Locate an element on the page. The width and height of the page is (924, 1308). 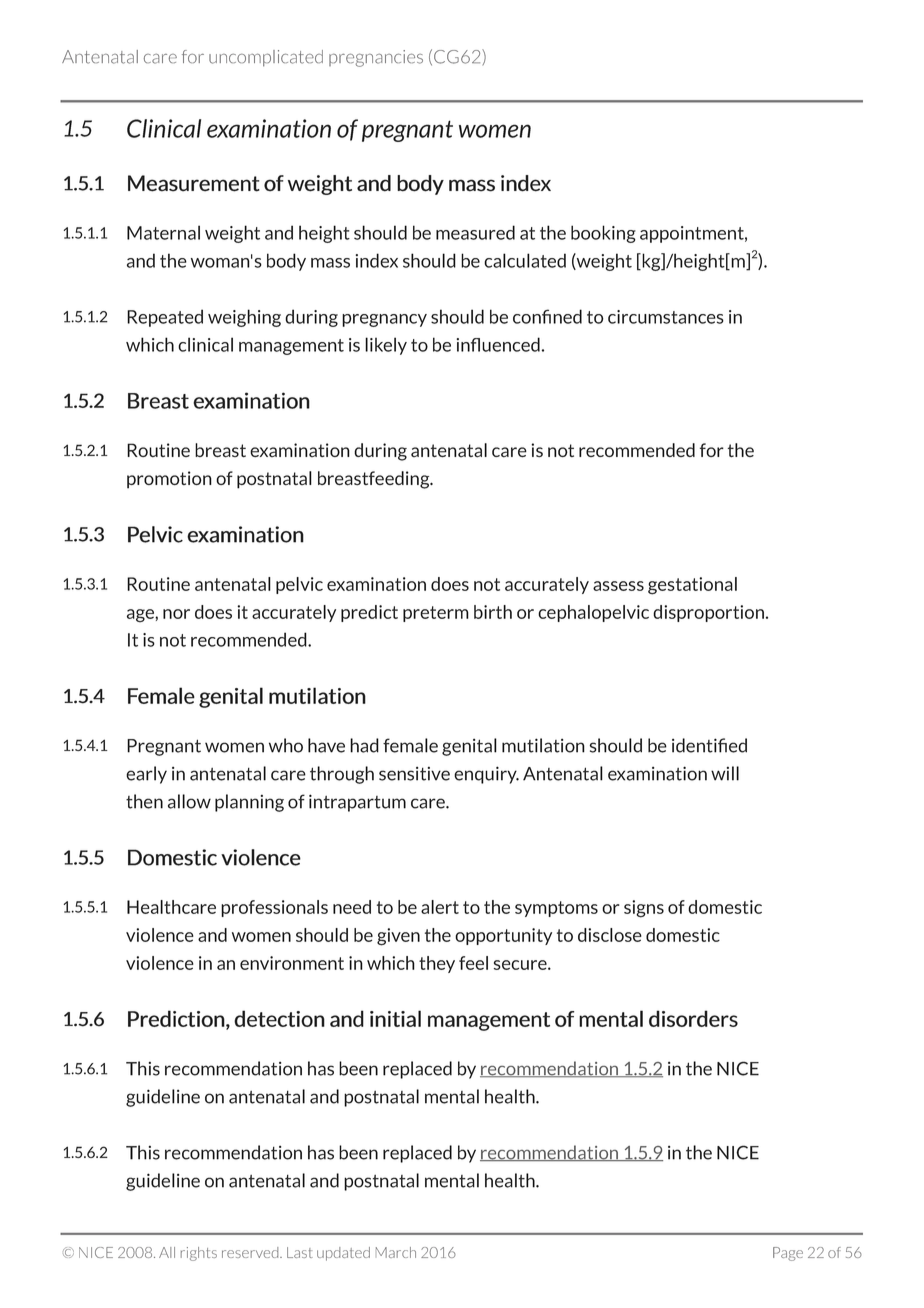
planning is located at coordinates (249, 803).
